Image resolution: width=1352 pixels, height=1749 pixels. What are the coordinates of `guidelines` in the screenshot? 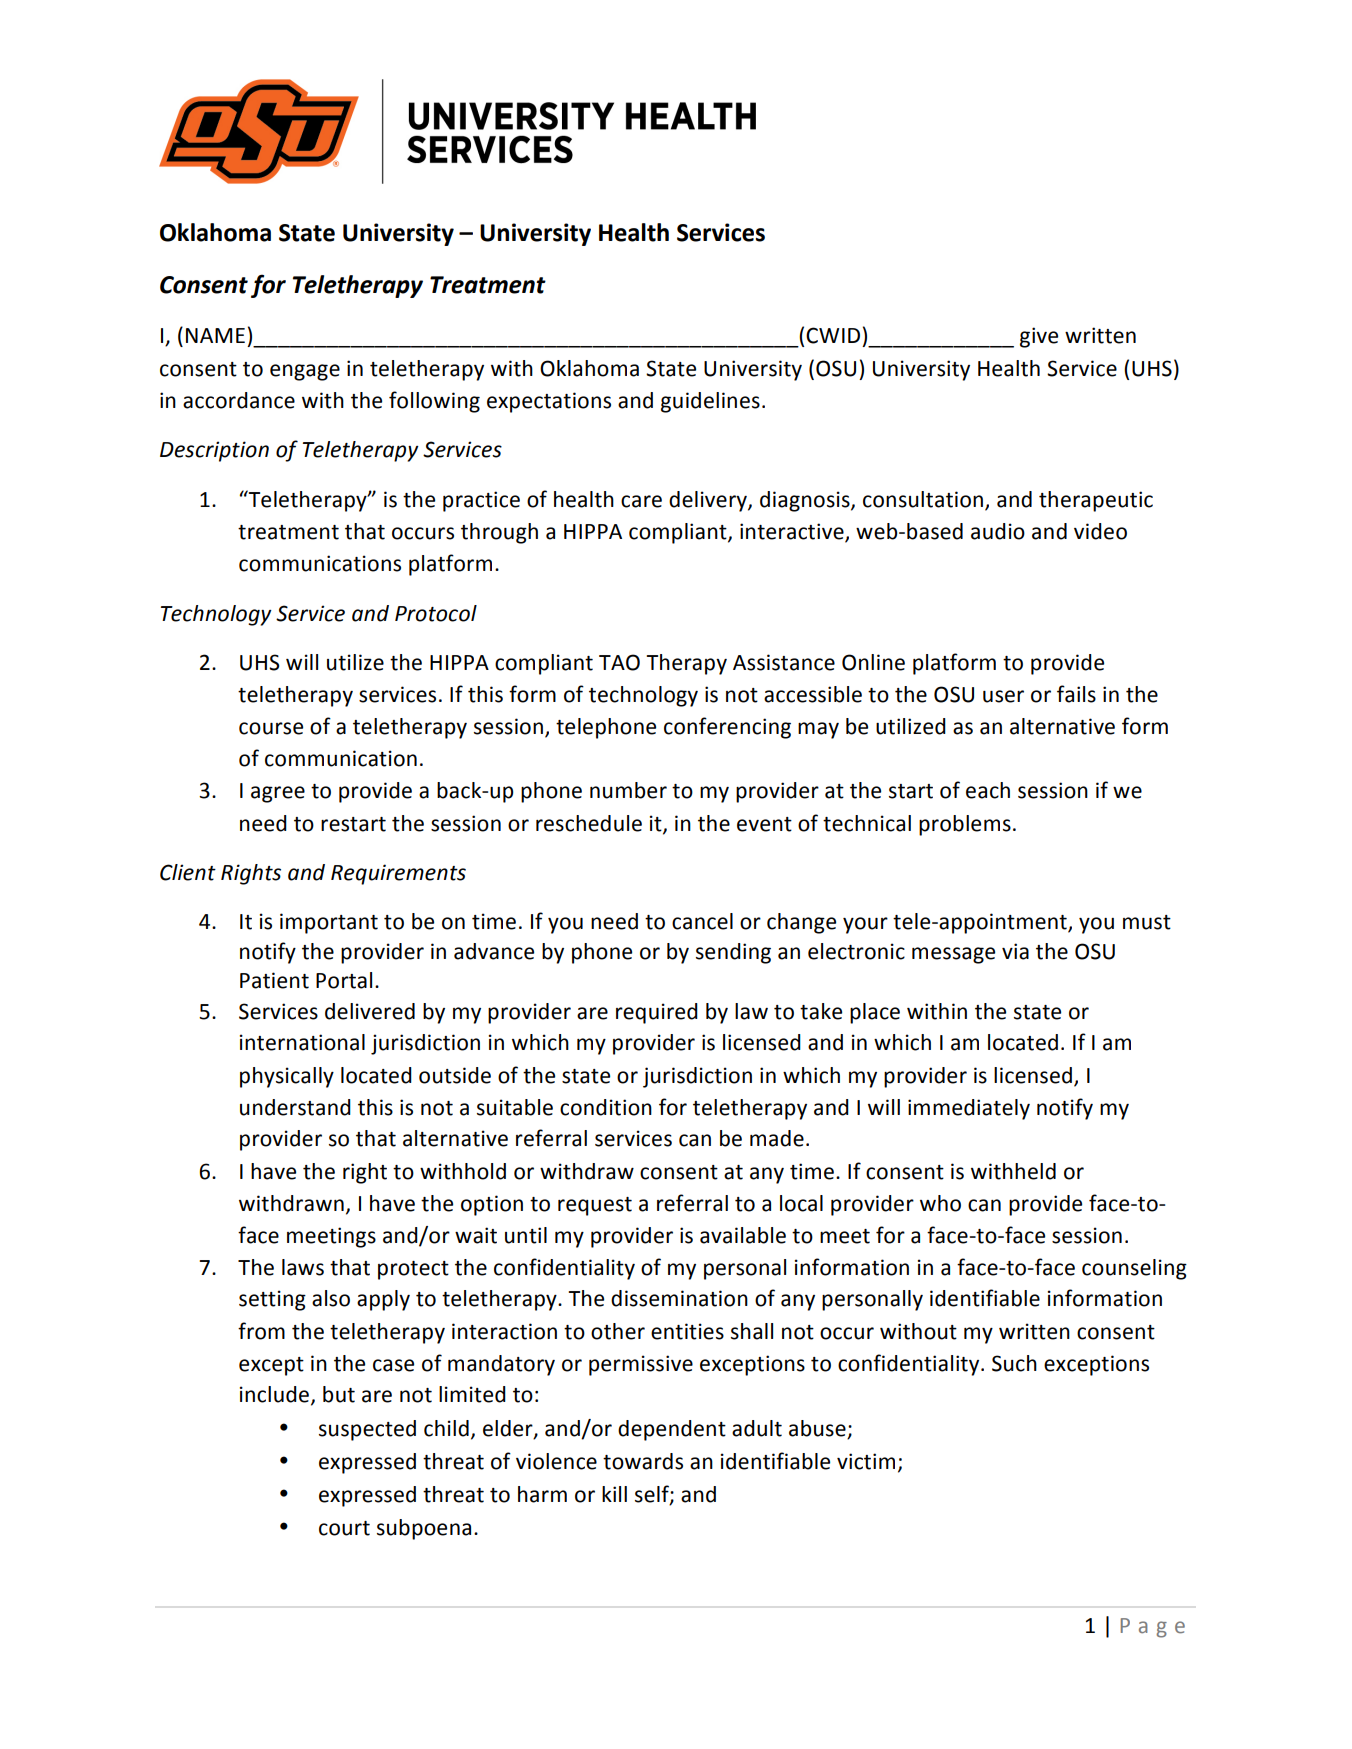 It's located at (710, 402).
